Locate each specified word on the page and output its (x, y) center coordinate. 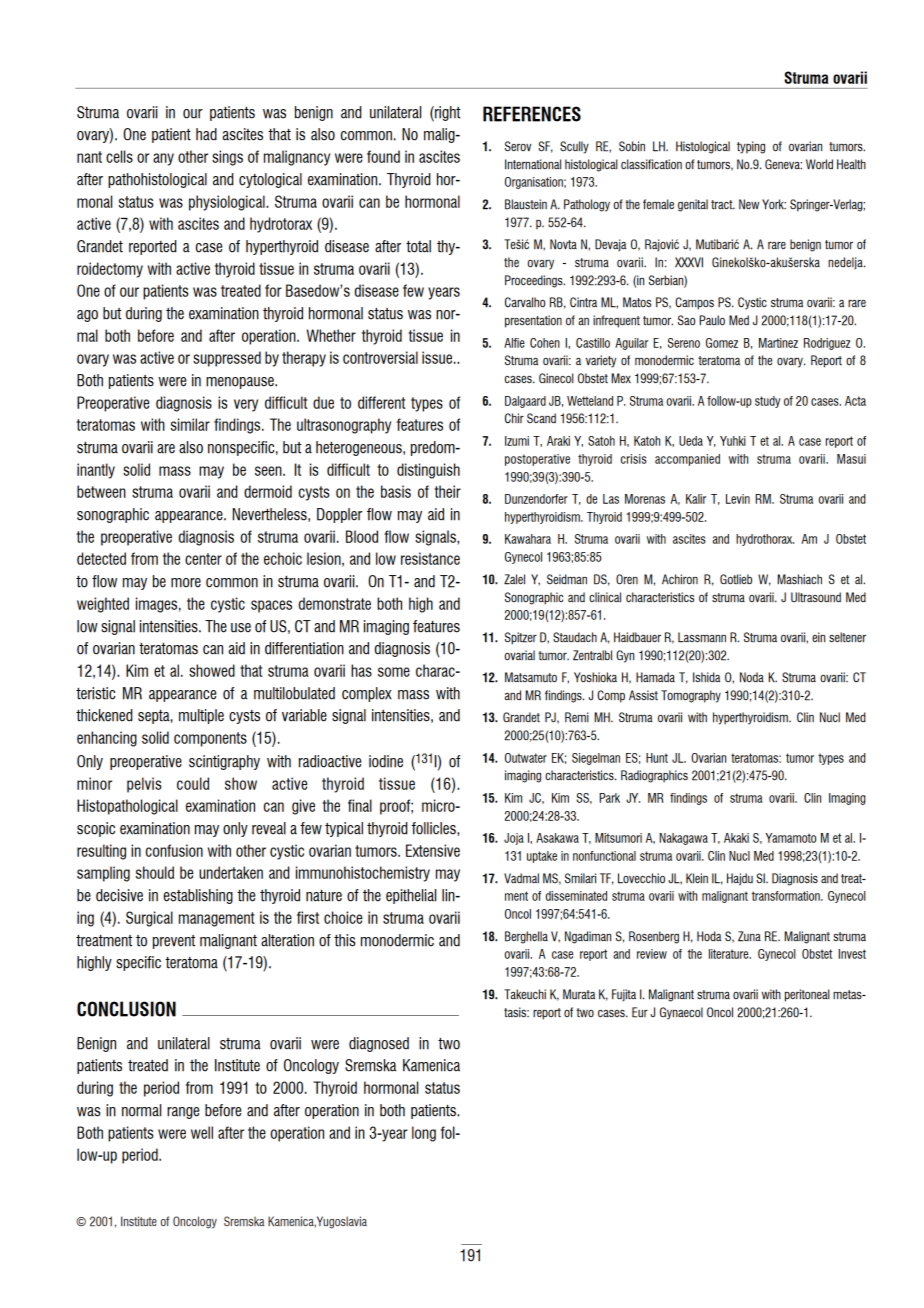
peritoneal (807, 995)
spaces (271, 606)
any (163, 159)
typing (751, 147)
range (183, 1113)
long (424, 1134)
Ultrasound (816, 597)
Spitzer (521, 638)
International (533, 164)
